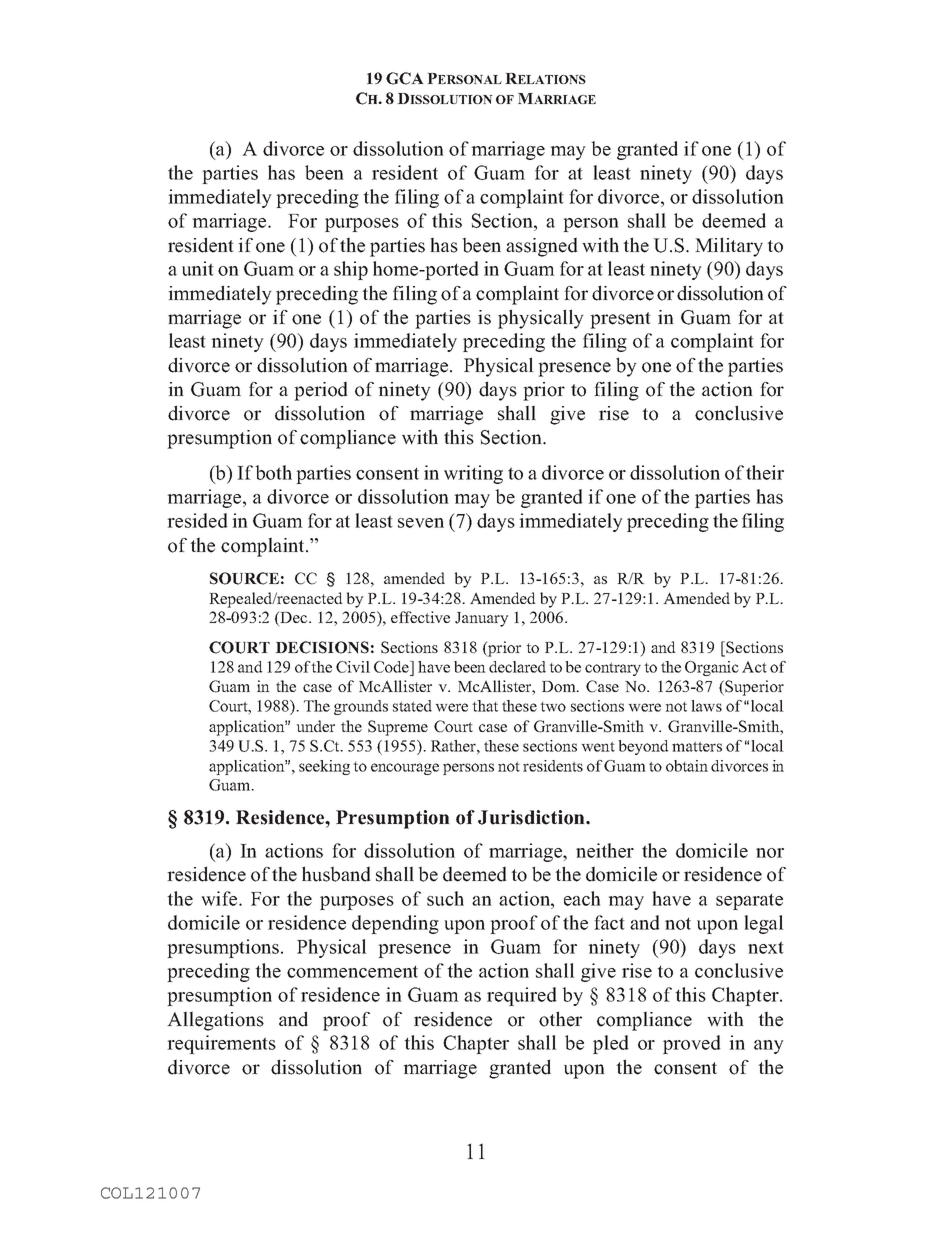 The height and width of the document is (1233, 952). Describe the element at coordinates (215, 1021) in the document. I see `Allegations` at that location.
